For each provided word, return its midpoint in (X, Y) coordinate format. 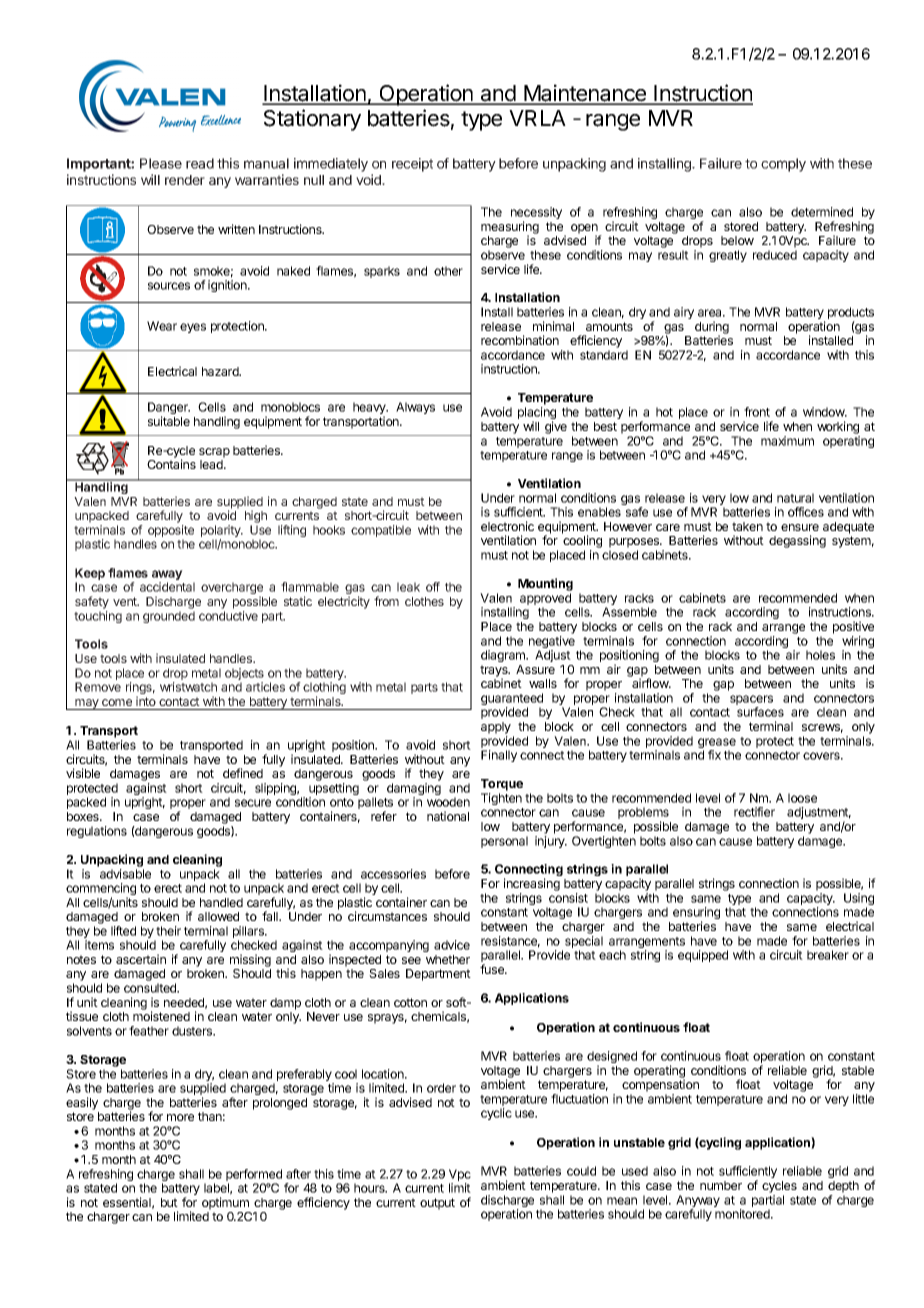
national (448, 816)
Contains (171, 464)
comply (783, 165)
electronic (507, 526)
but (169, 1202)
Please (161, 163)
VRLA (537, 118)
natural (795, 498)
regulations (97, 832)
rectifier (754, 812)
